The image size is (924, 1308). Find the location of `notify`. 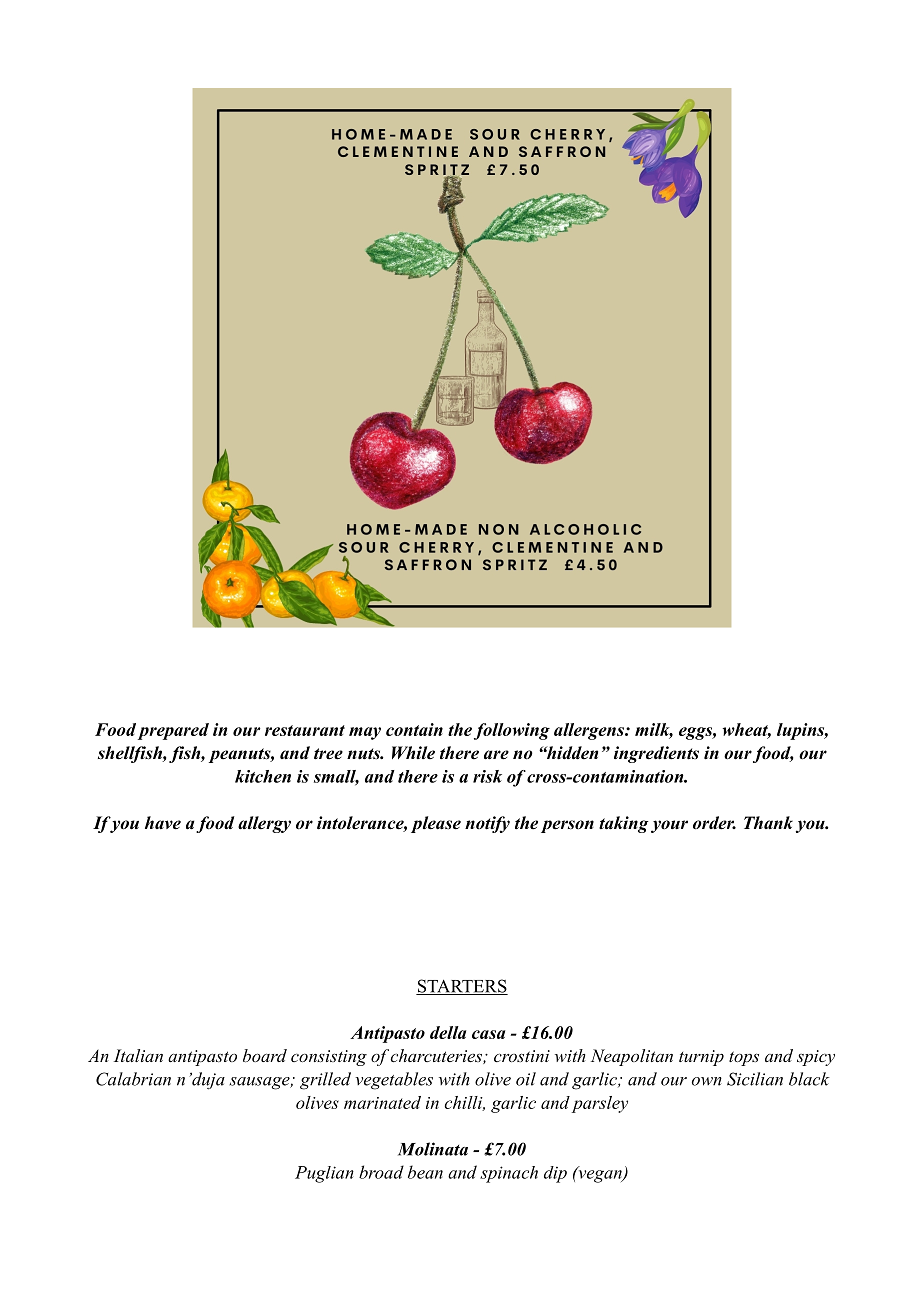

notify is located at coordinates (487, 824).
